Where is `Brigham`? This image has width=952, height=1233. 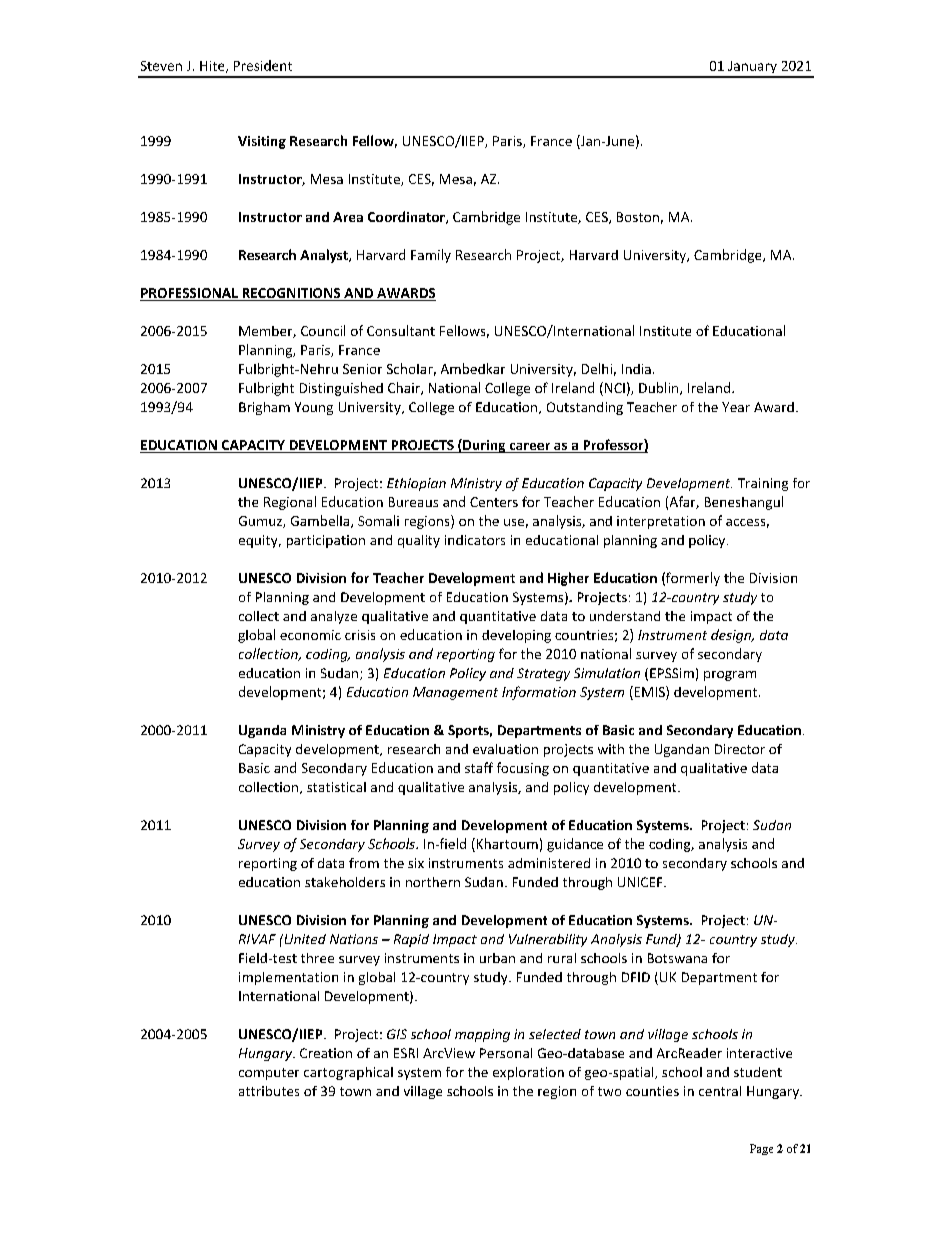
Brigham is located at coordinates (264, 408).
